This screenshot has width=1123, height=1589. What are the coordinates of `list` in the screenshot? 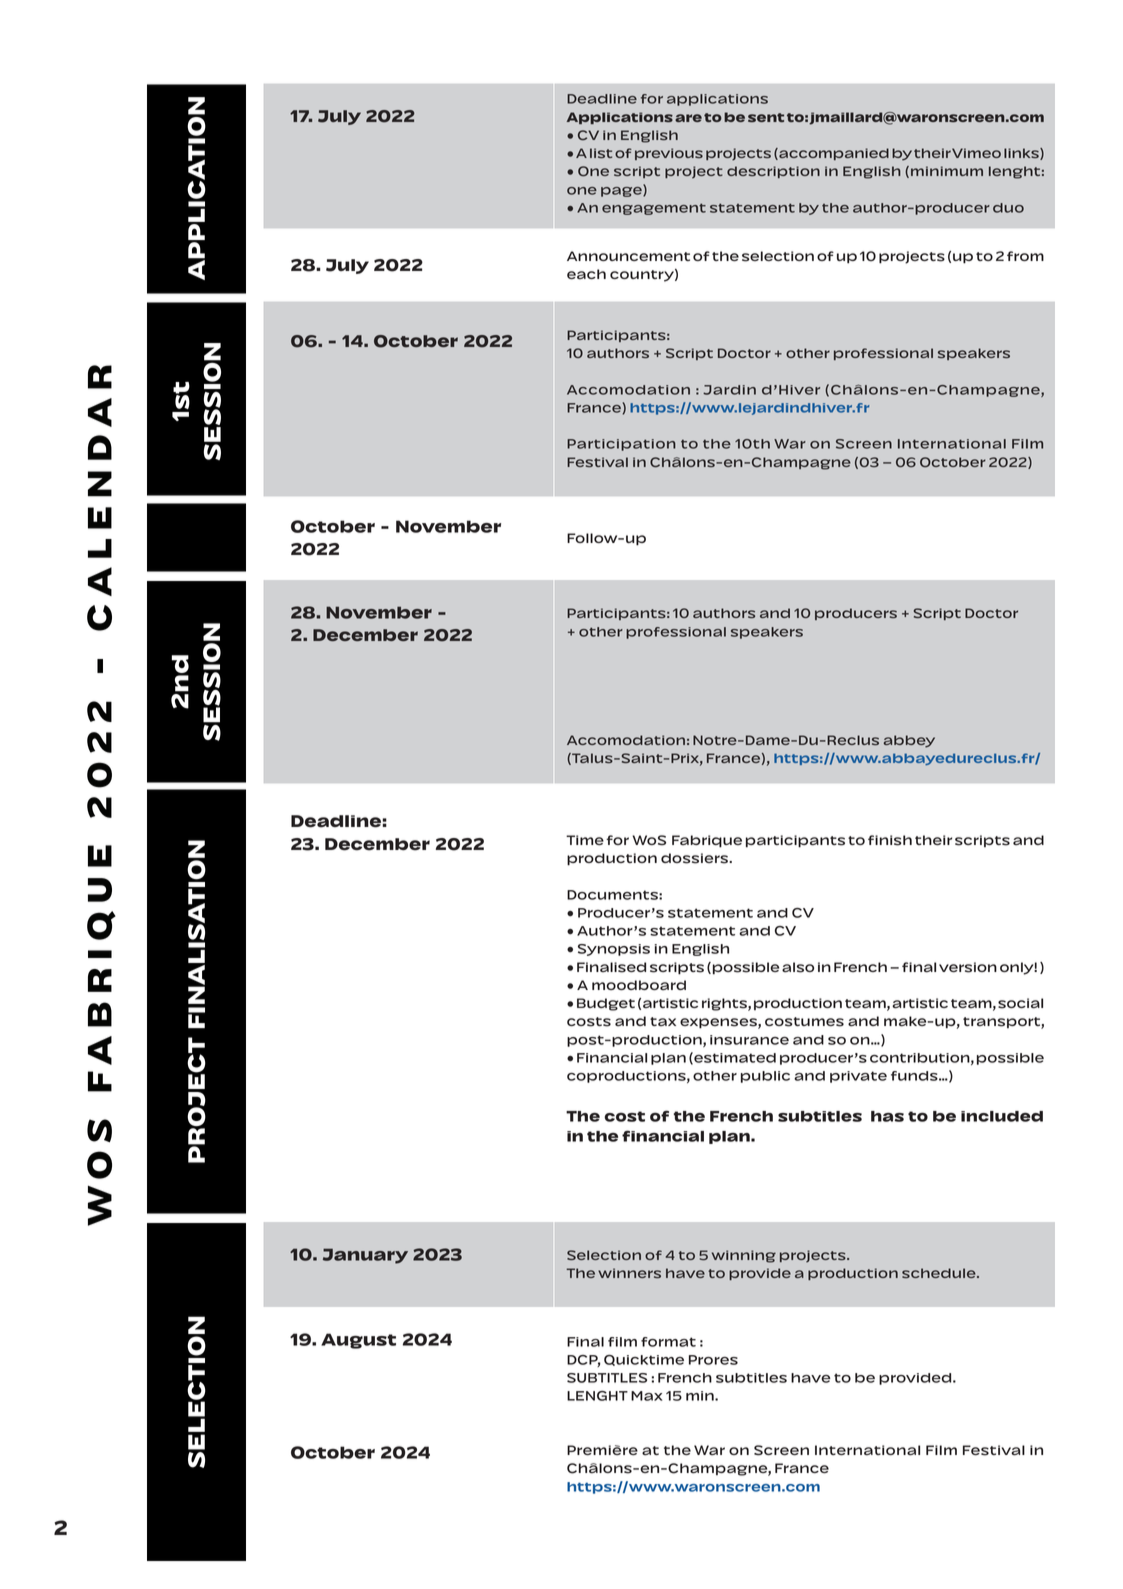 It's located at (601, 153).
